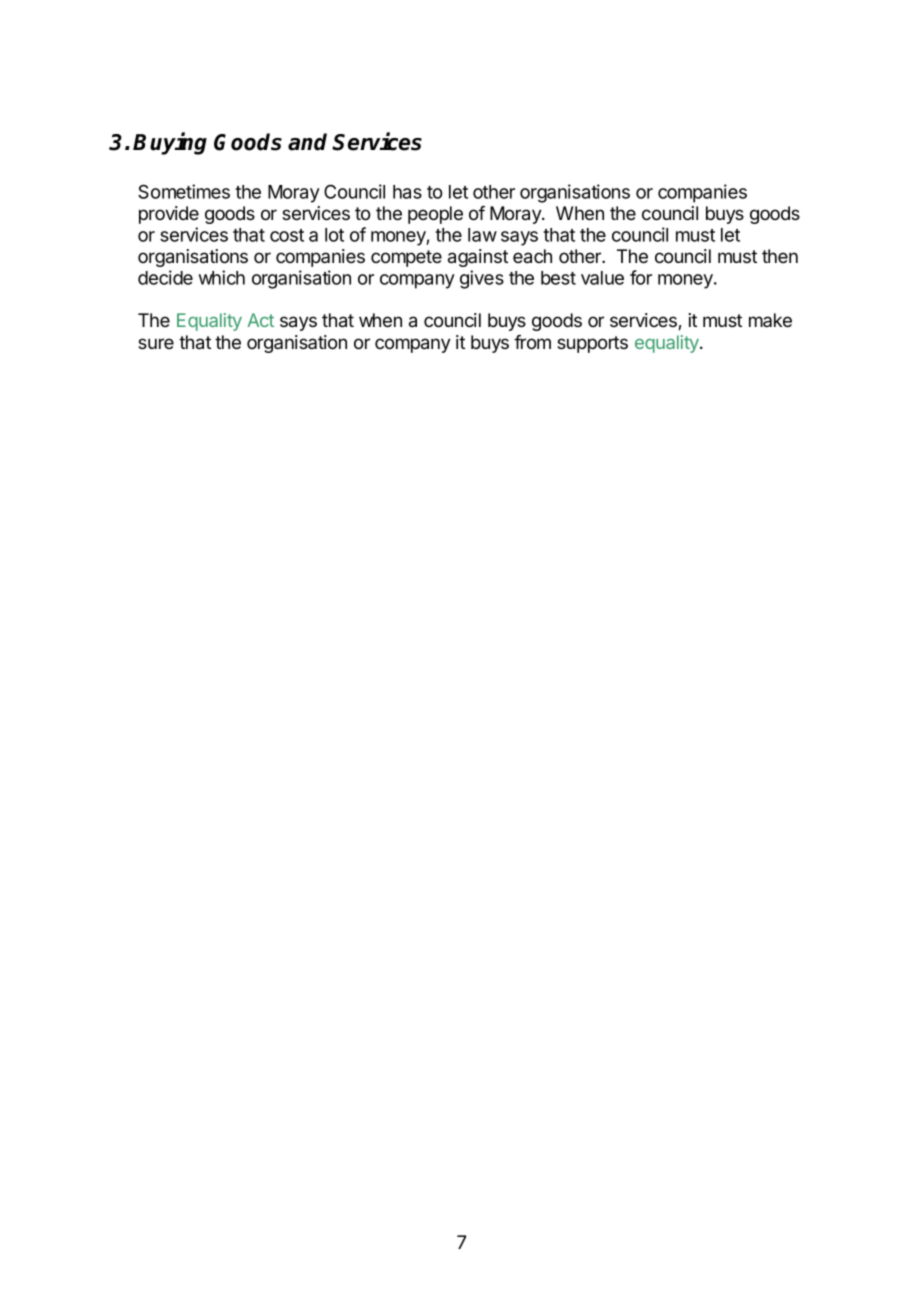 The width and height of the document is (924, 1308). I want to click on Buying, so click(170, 143).
